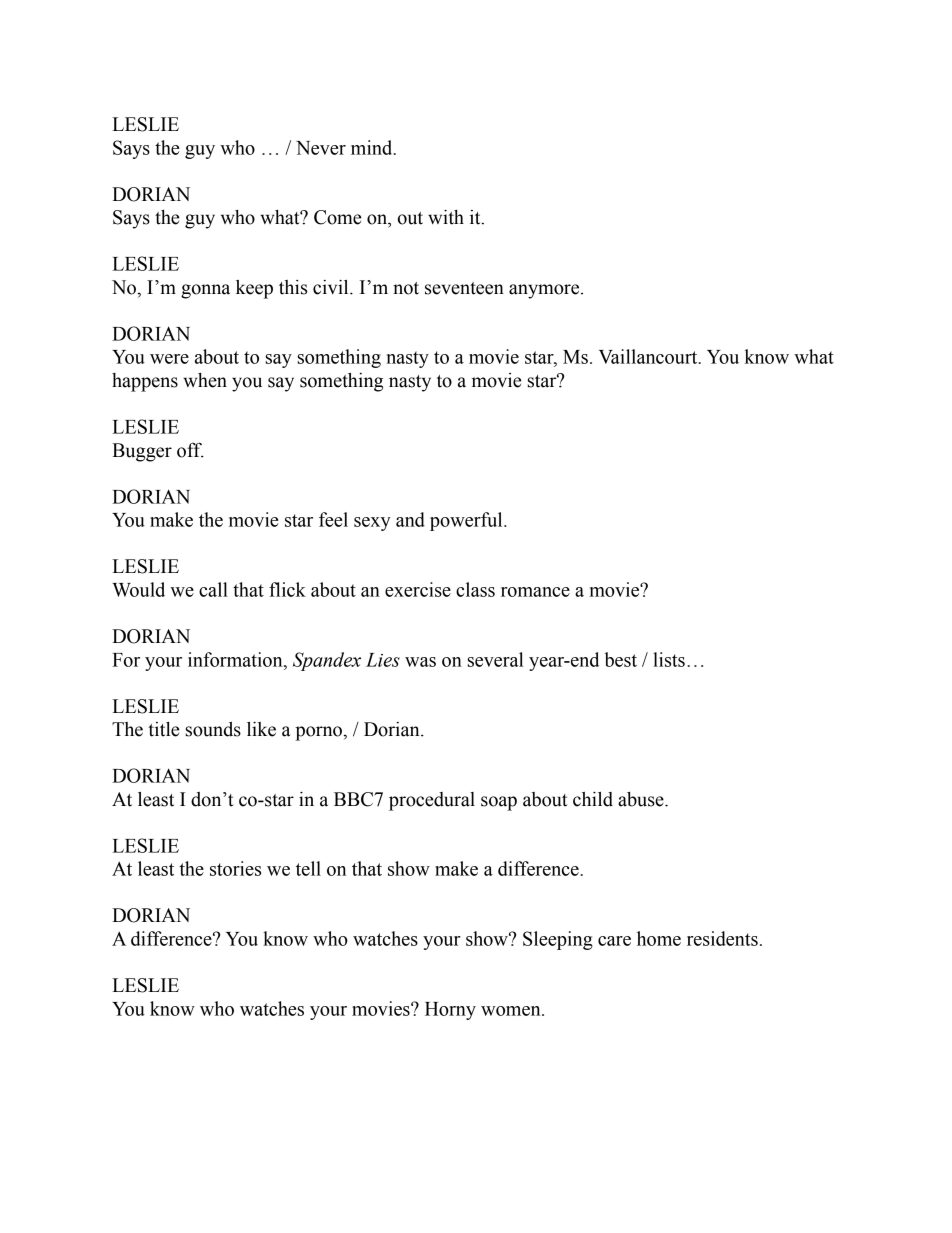  Describe the element at coordinates (213, 589) in the image. I see `call` at that location.
